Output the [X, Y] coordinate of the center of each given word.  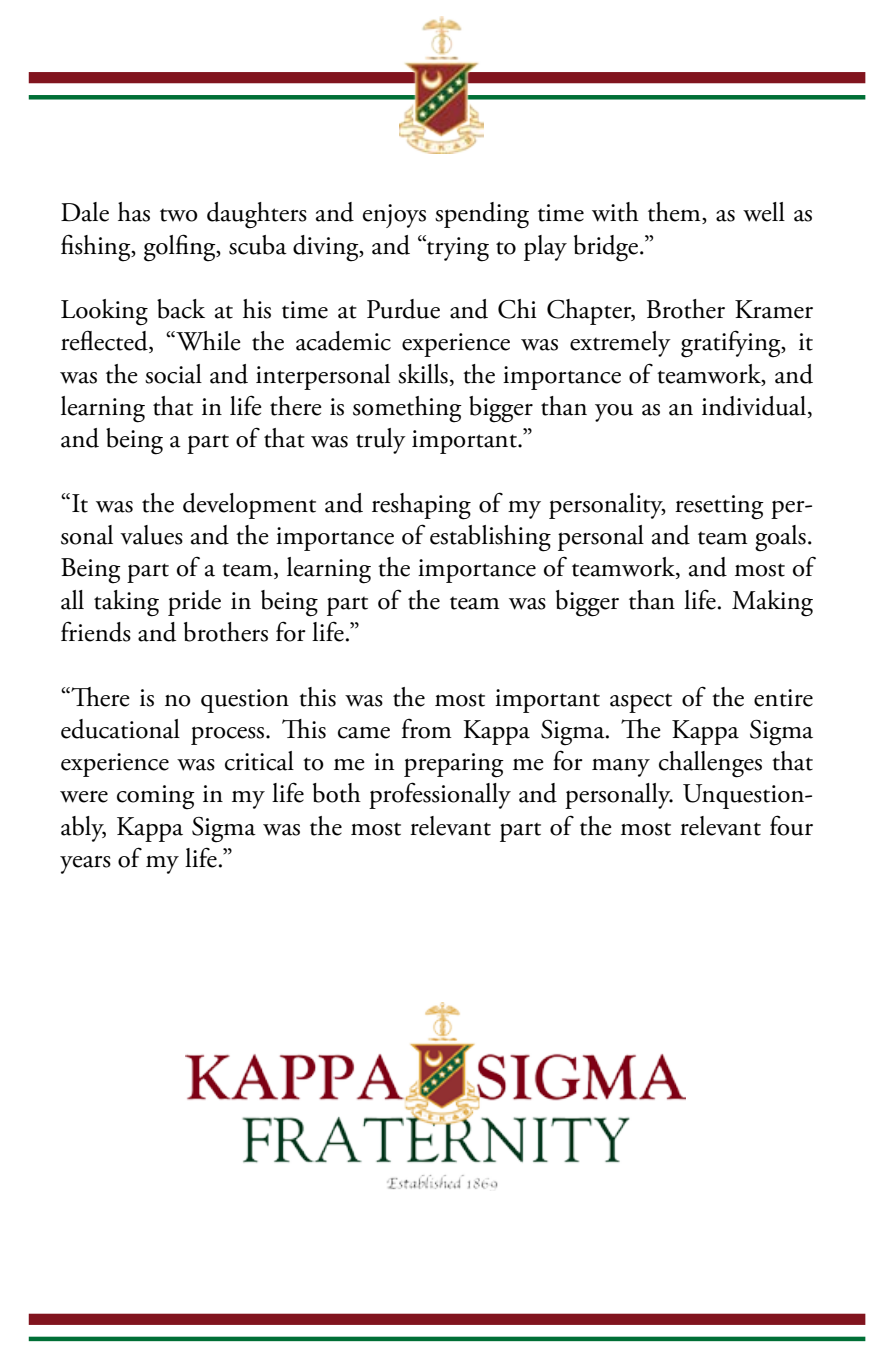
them [675, 213]
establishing [490, 538]
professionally [440, 795]
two [179, 215]
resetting [719, 507]
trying [457, 248]
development [249, 506]
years [85, 865]
